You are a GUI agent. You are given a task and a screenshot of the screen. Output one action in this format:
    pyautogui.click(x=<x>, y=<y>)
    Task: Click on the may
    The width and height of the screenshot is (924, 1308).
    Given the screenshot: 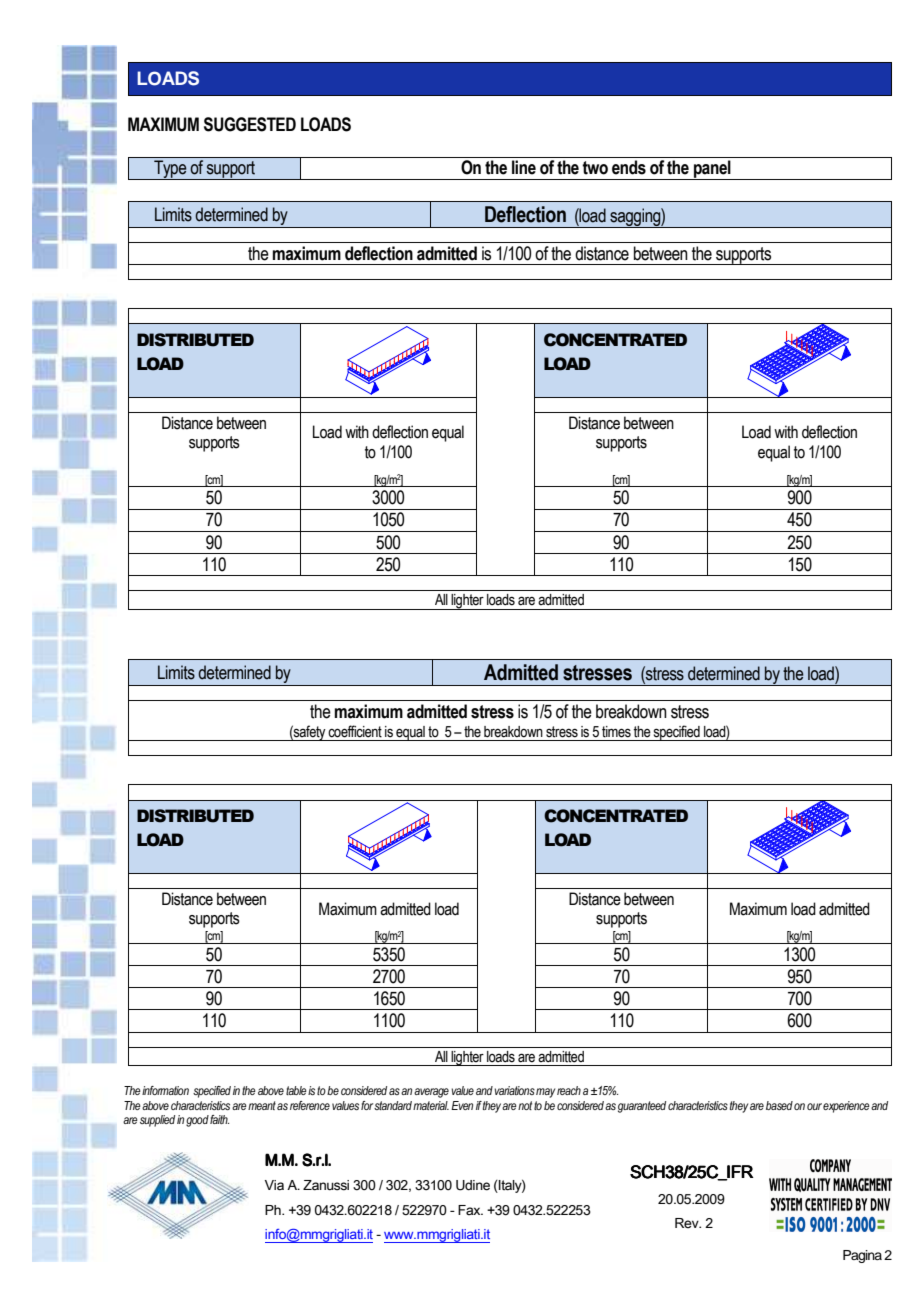 What is the action you would take?
    pyautogui.click(x=545, y=1093)
